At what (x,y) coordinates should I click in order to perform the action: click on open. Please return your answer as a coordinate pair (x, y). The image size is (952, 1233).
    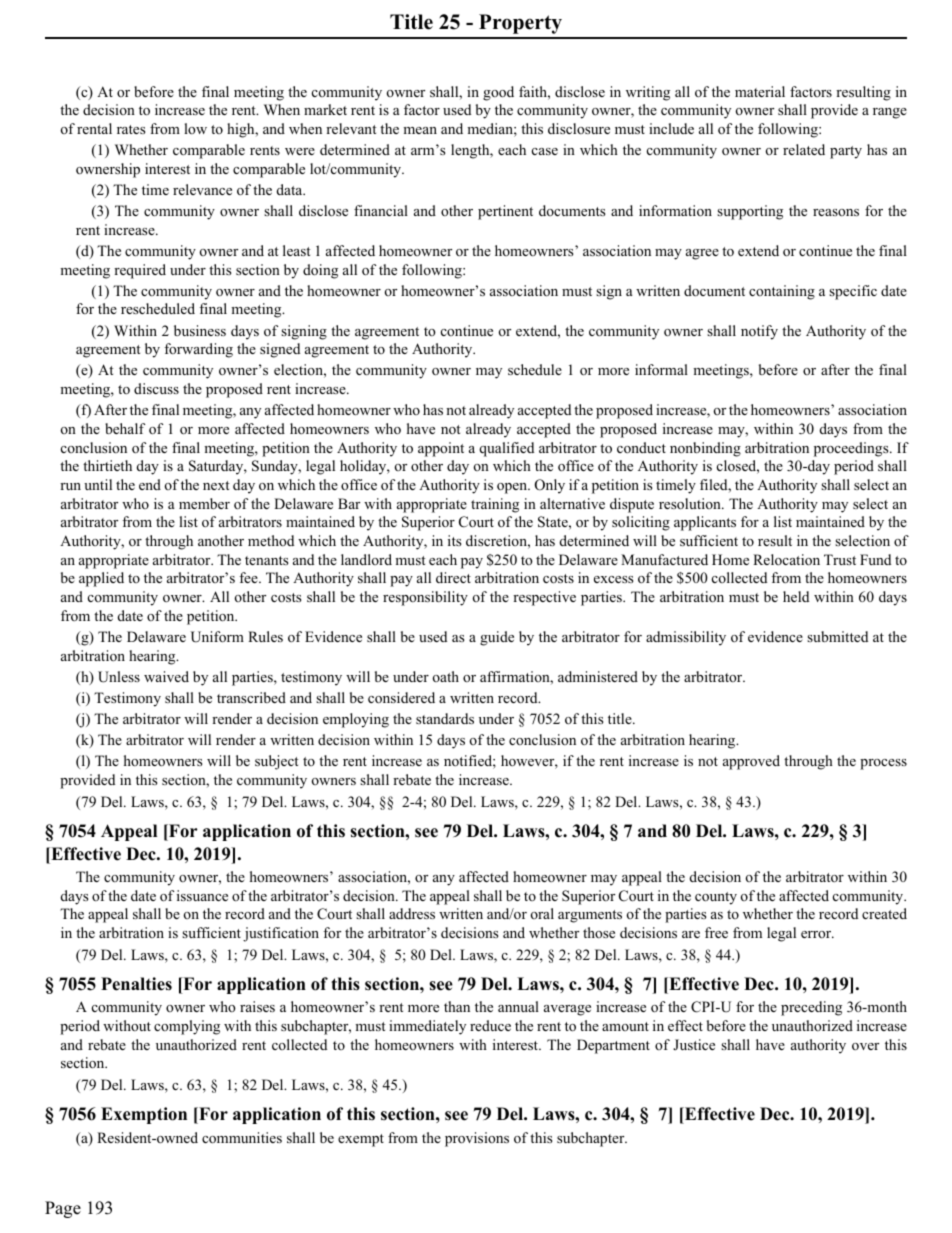
    Looking at the image, I should click on (513, 488).
